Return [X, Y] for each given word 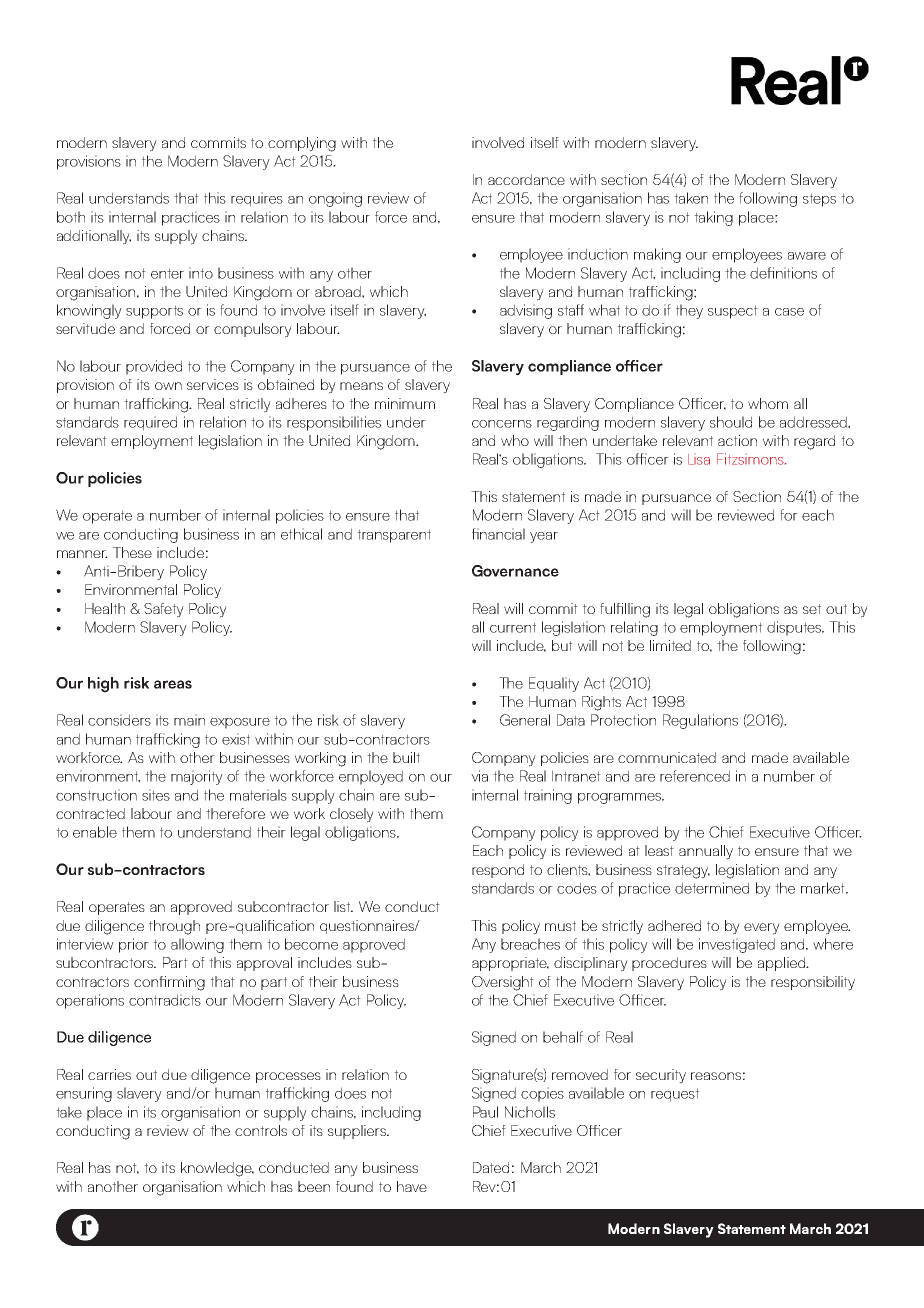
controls [261, 1130]
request [675, 1095]
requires [257, 199]
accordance [526, 179]
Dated [491, 1167]
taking [713, 218]
